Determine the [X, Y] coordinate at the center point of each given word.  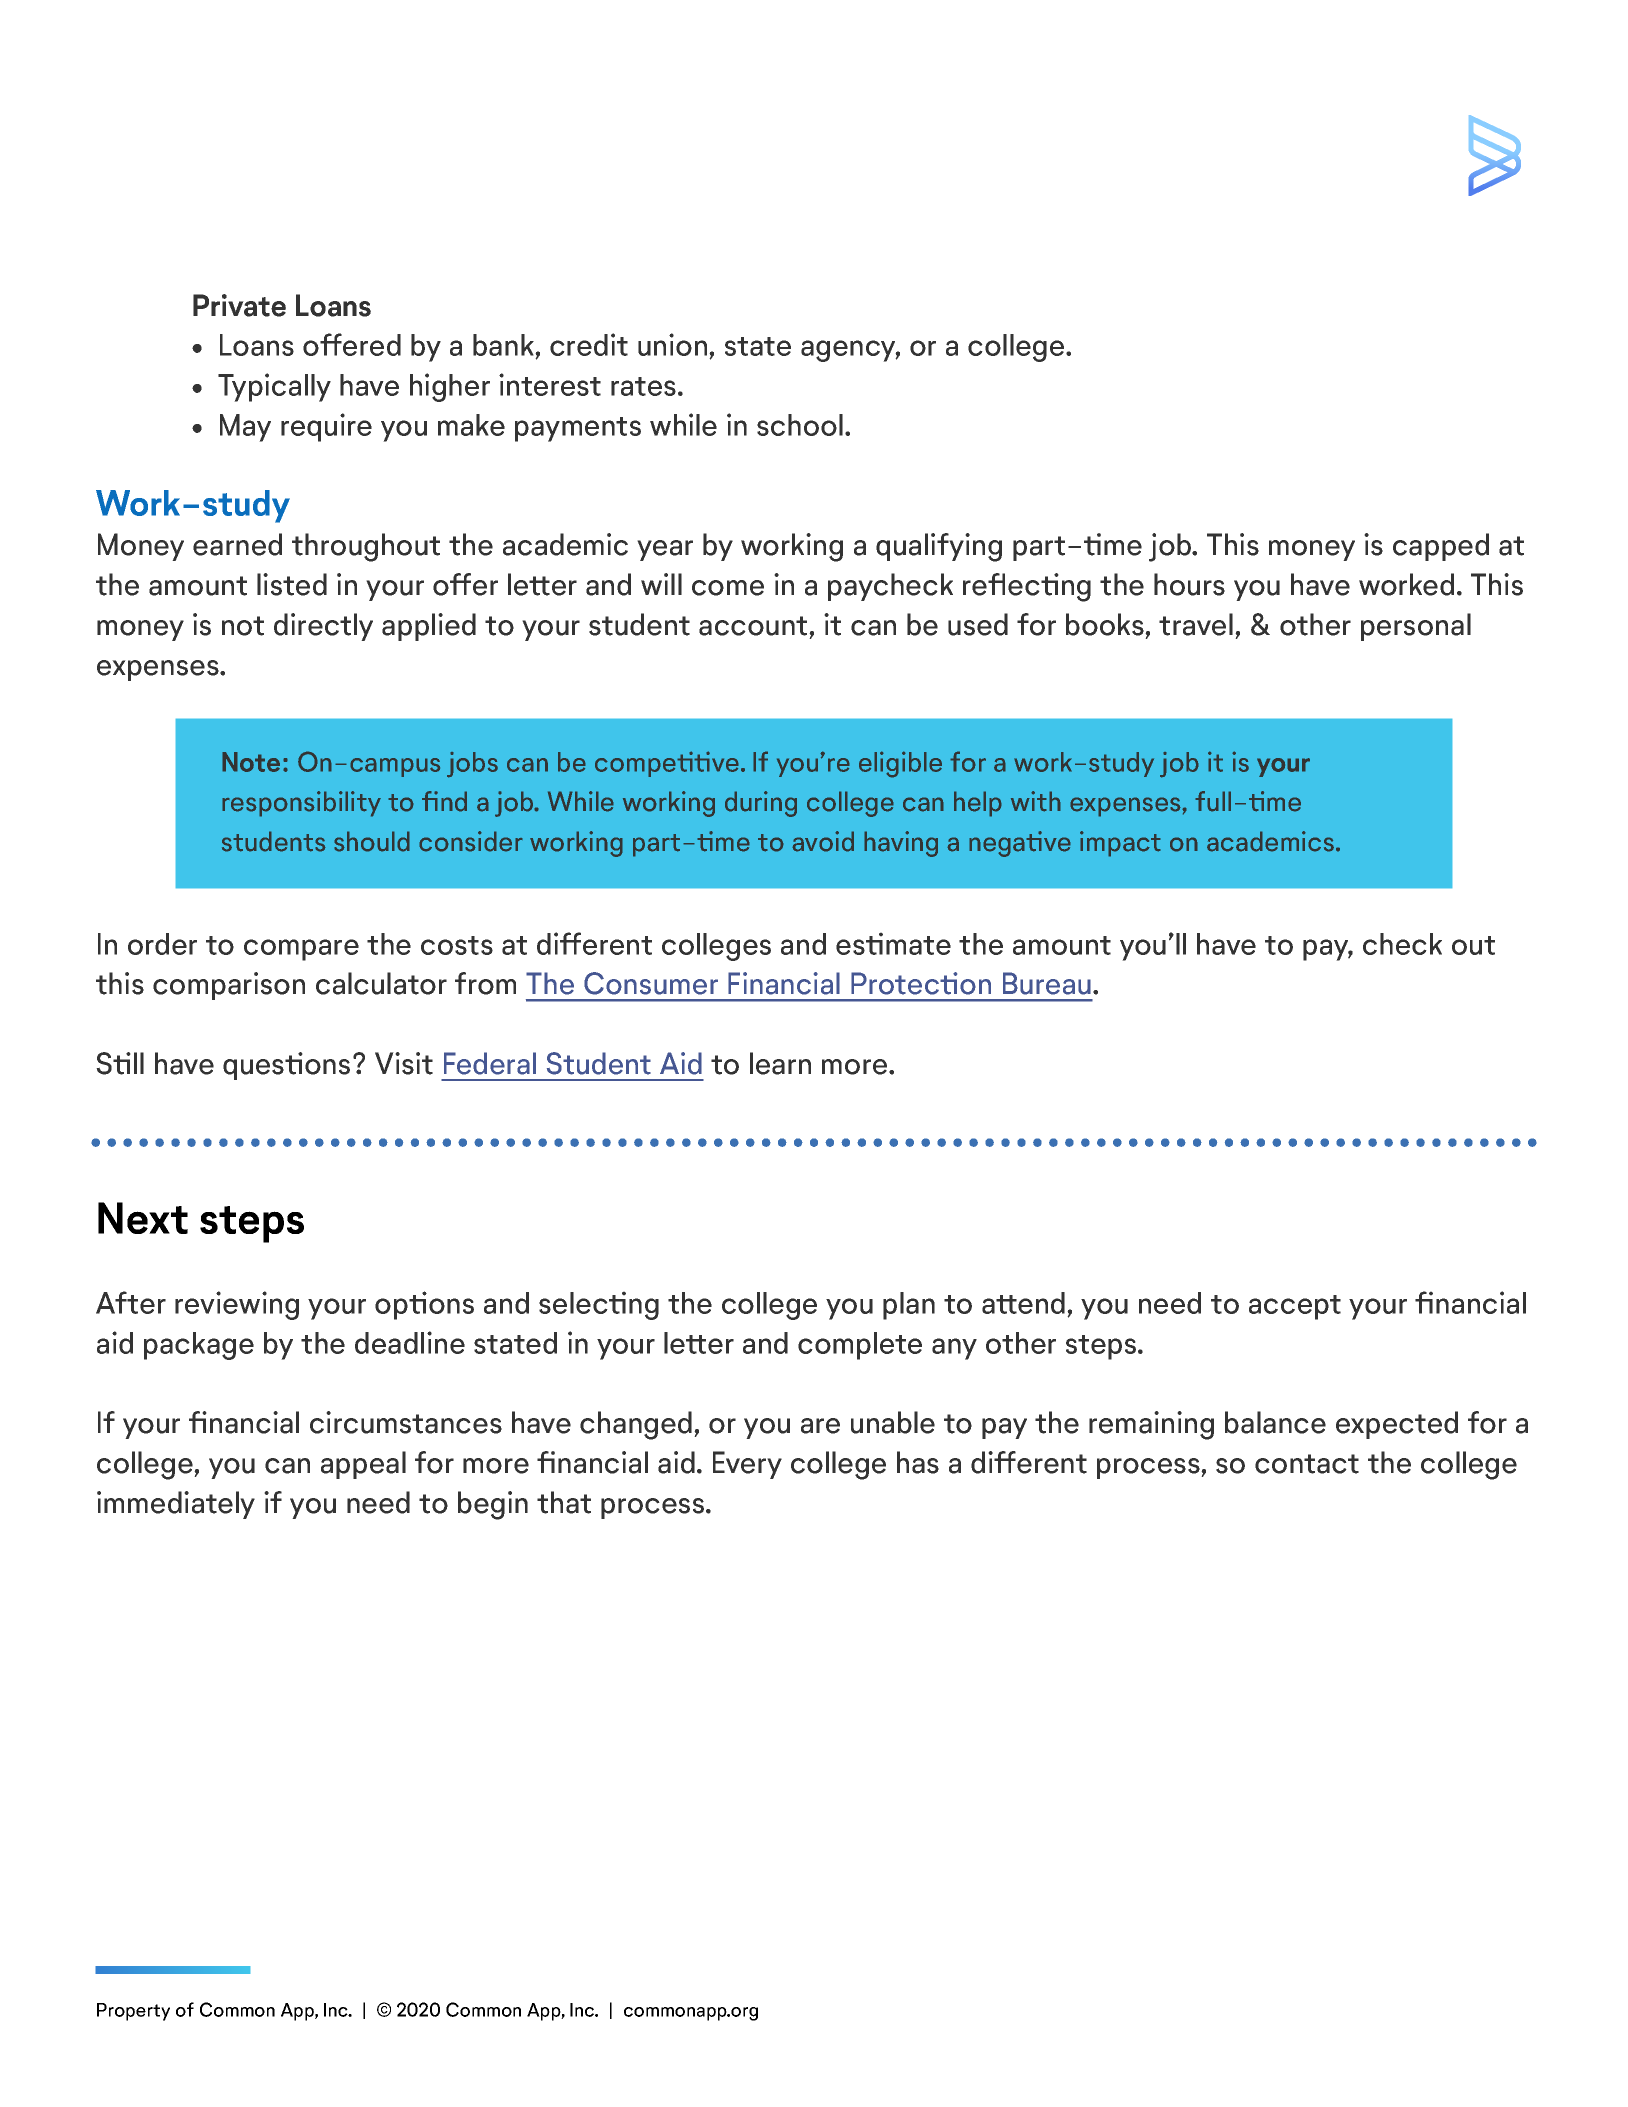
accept [1295, 1307]
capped [1441, 547]
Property [133, 2012]
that [564, 1502]
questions [286, 1066]
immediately [176, 1505]
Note [251, 762]
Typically [274, 387]
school [800, 425]
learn [780, 1063]
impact [1120, 844]
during [761, 804]
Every [747, 1465]
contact [1307, 1464]
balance [1275, 1422]
